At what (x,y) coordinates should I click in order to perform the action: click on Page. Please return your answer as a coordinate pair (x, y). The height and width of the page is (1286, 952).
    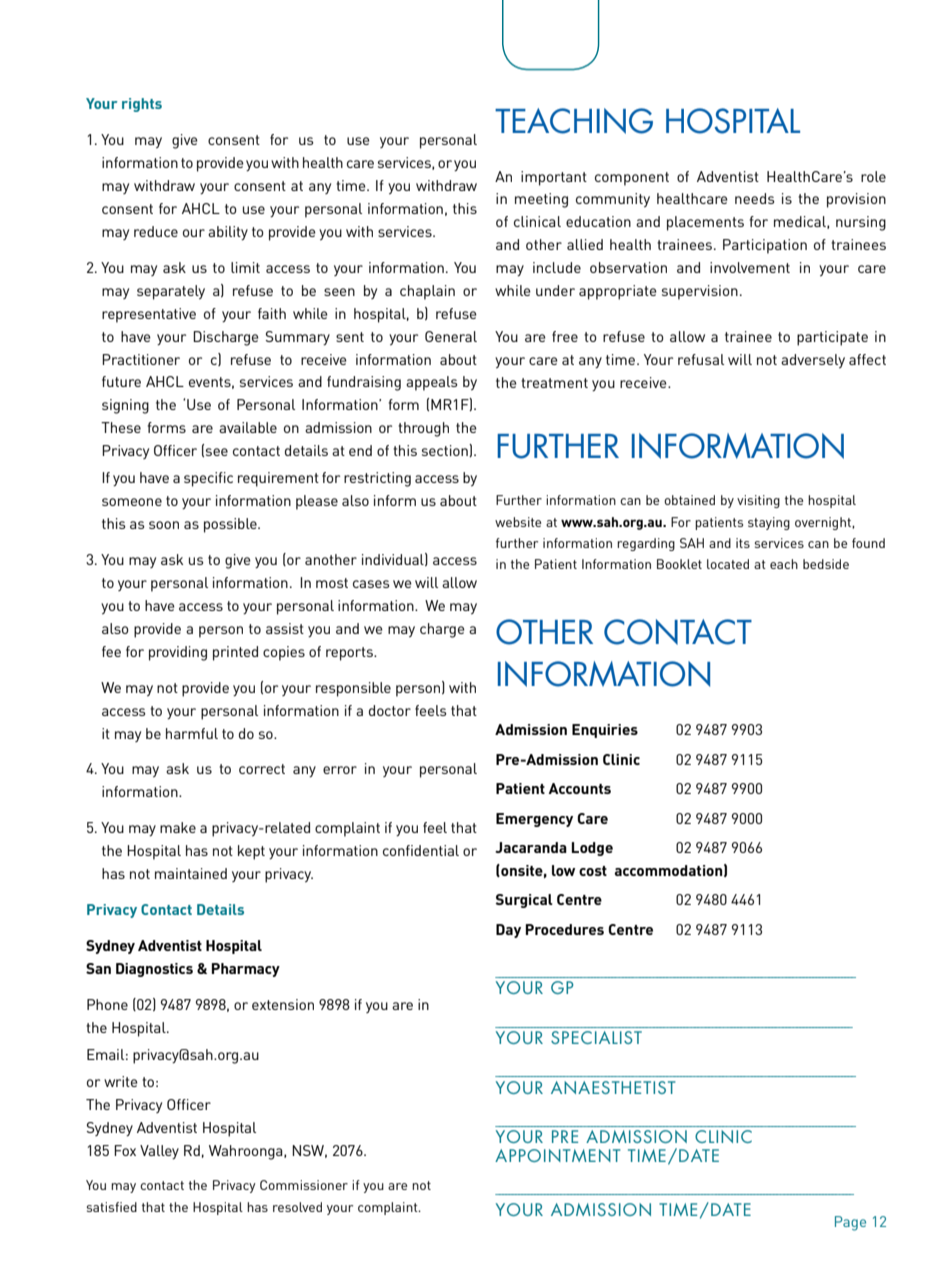
    Looking at the image, I should click on (850, 1223).
